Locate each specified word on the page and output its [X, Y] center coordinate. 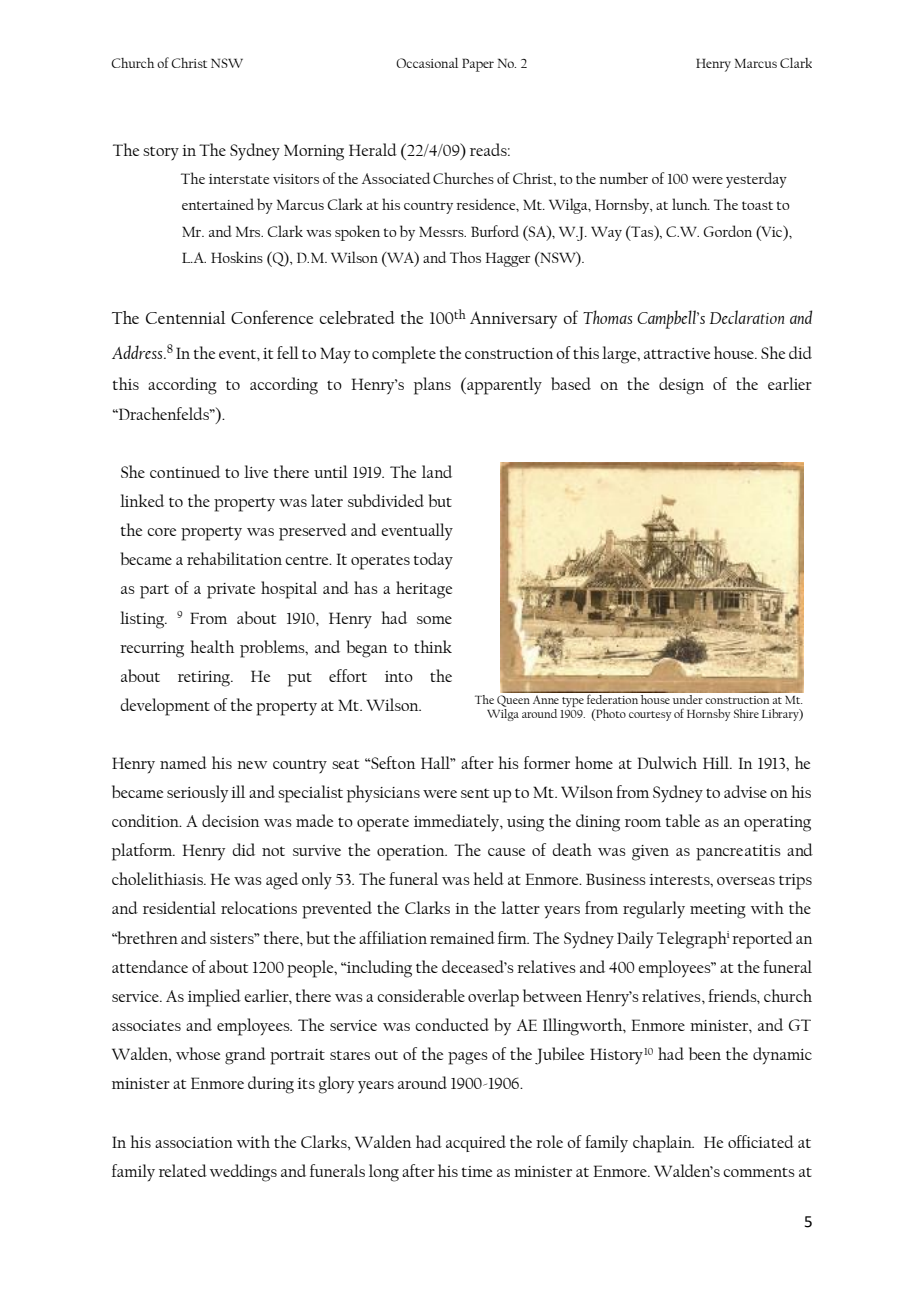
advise [745, 791]
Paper [478, 65]
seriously [197, 794]
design [681, 386]
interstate [239, 179]
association [194, 1142]
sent [475, 793]
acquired [476, 1143]
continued [185, 471]
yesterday [756, 180]
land [437, 471]
